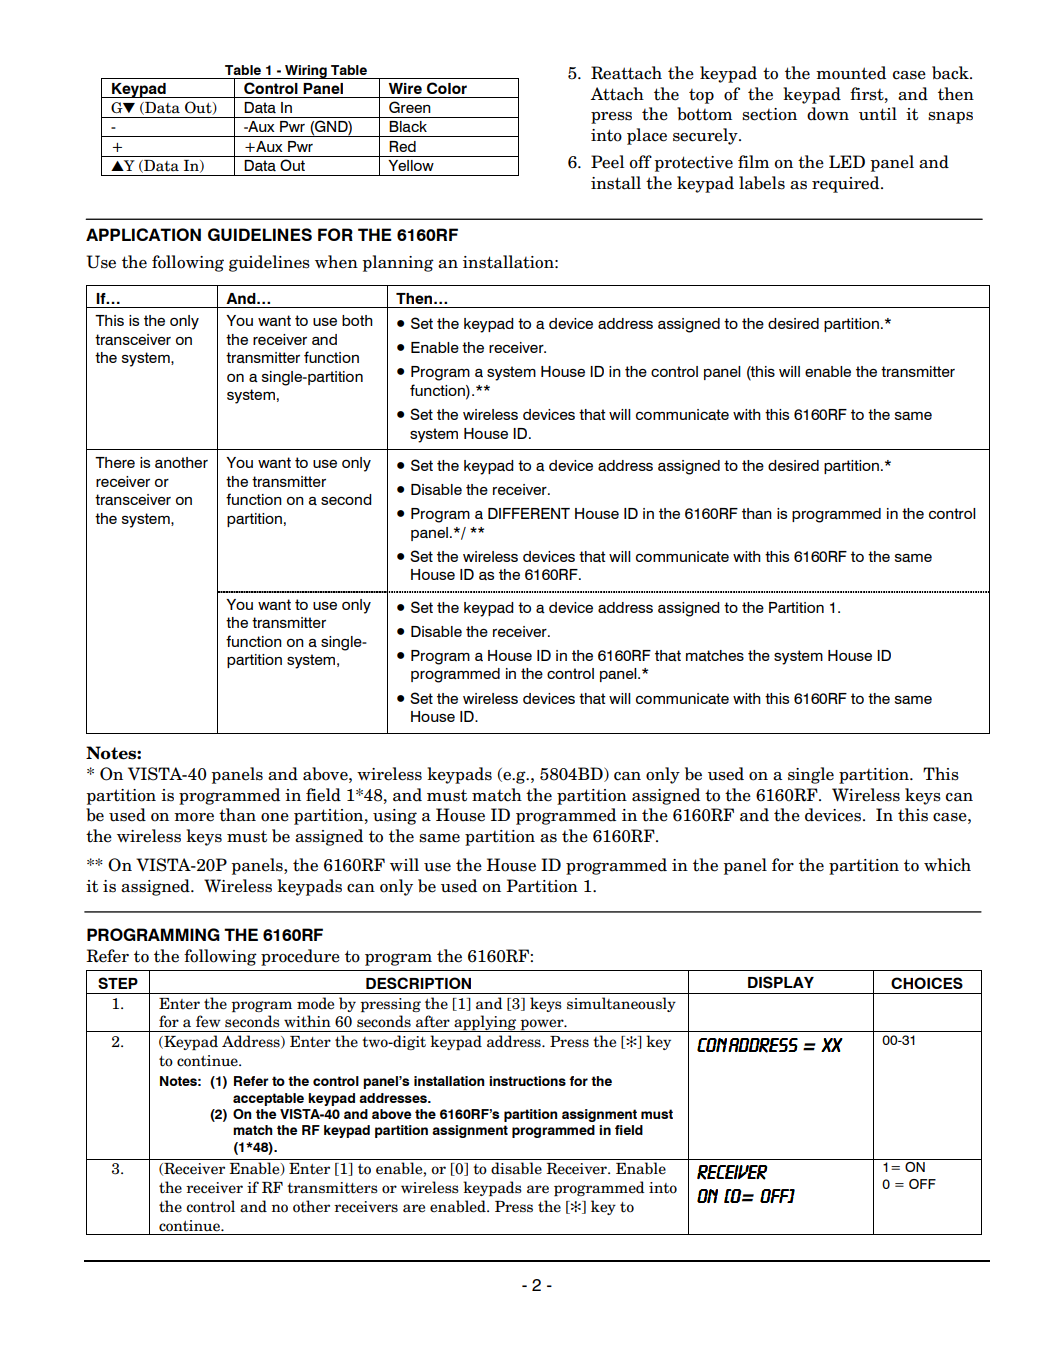 This document has width=1049, height=1357. I want to click on more, so click(194, 817).
